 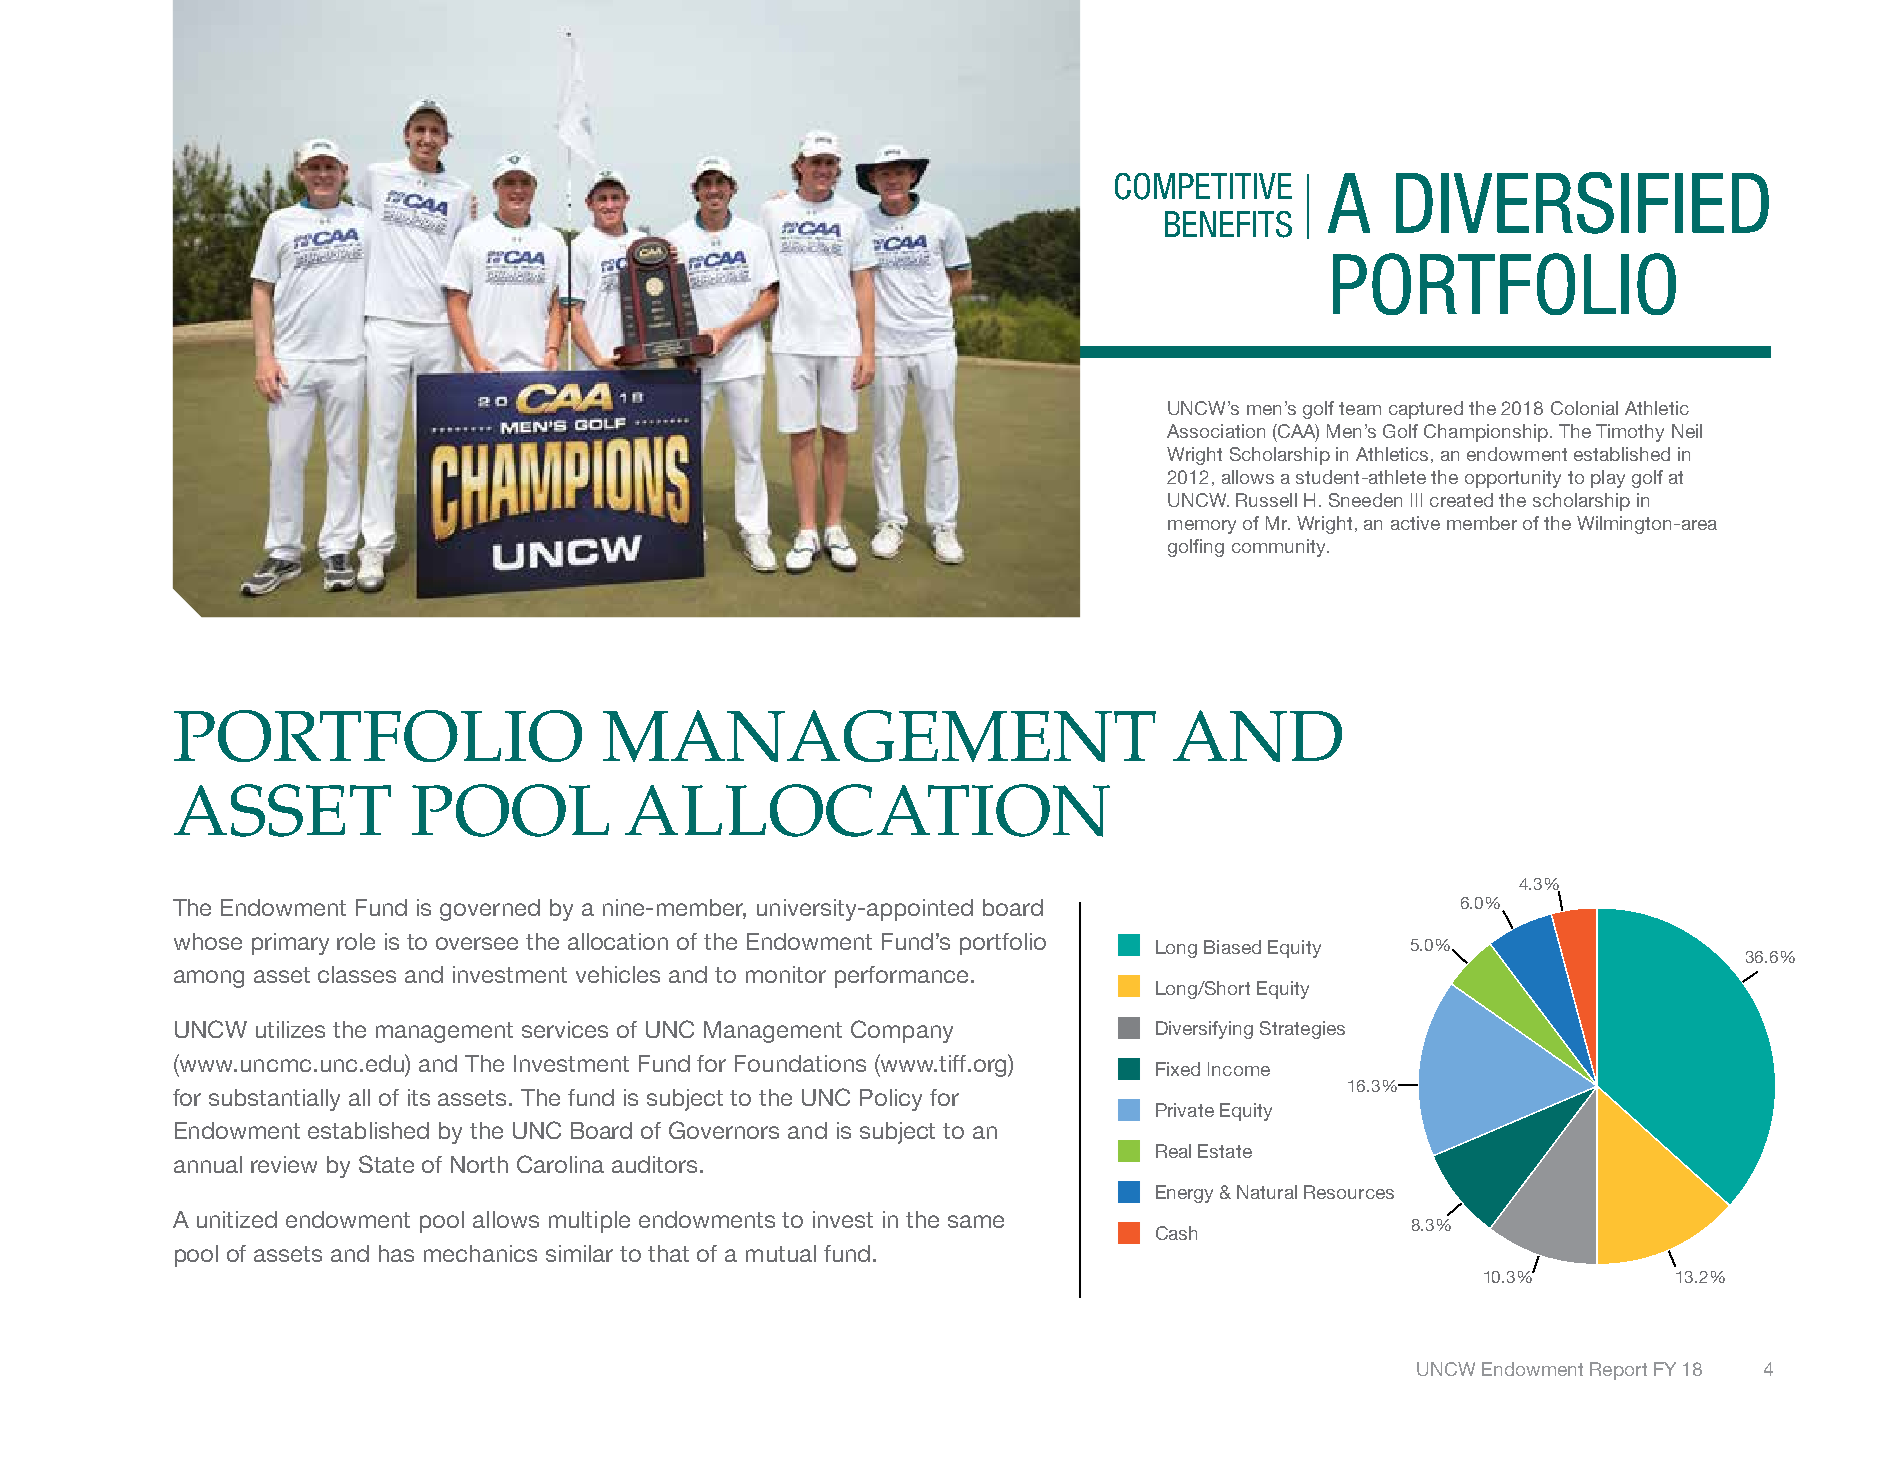 I want to click on Biased, so click(x=1232, y=947).
